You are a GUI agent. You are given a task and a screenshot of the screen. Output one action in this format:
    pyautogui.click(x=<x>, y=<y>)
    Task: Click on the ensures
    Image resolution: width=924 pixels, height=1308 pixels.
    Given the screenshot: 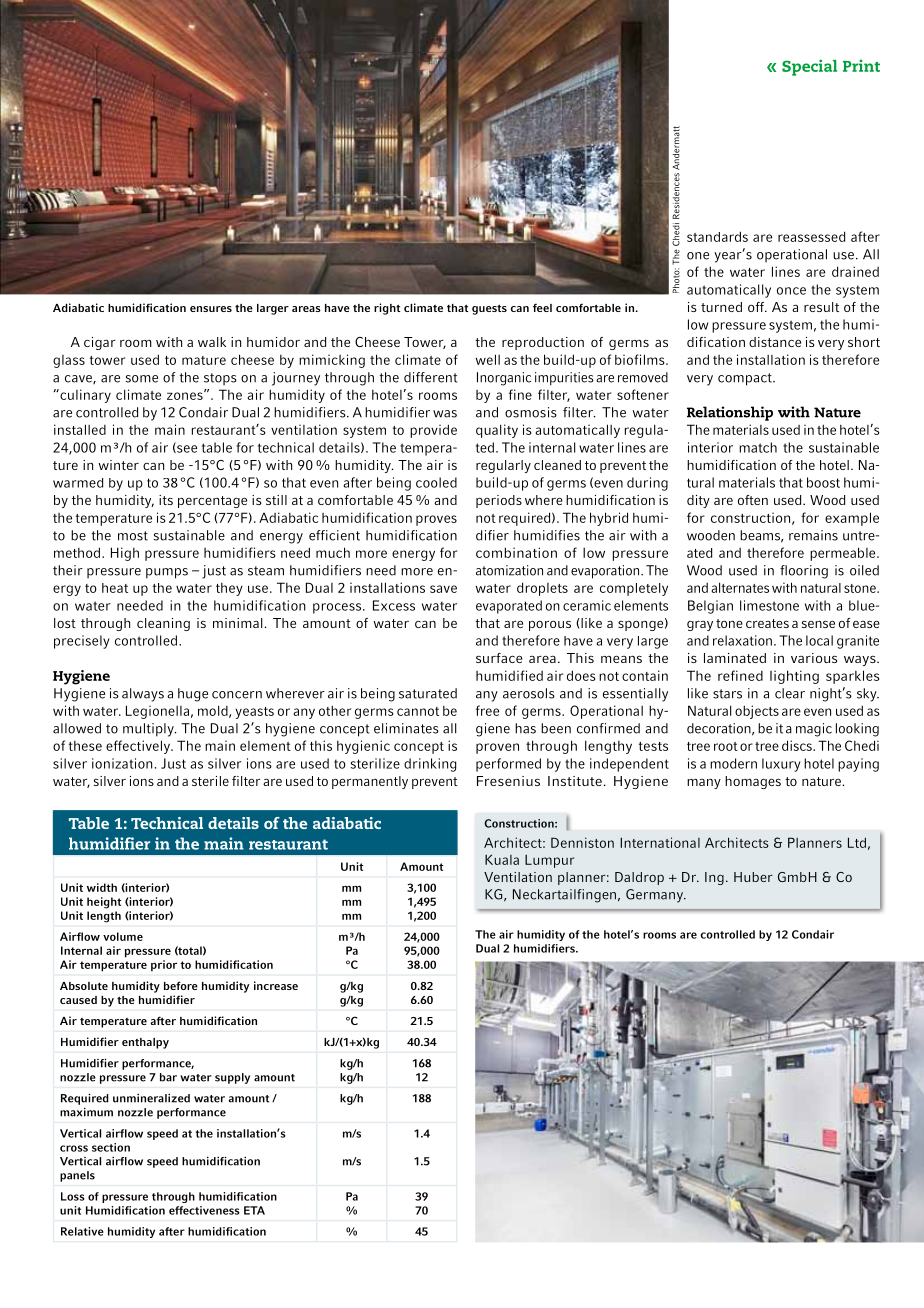 What is the action you would take?
    pyautogui.click(x=211, y=309)
